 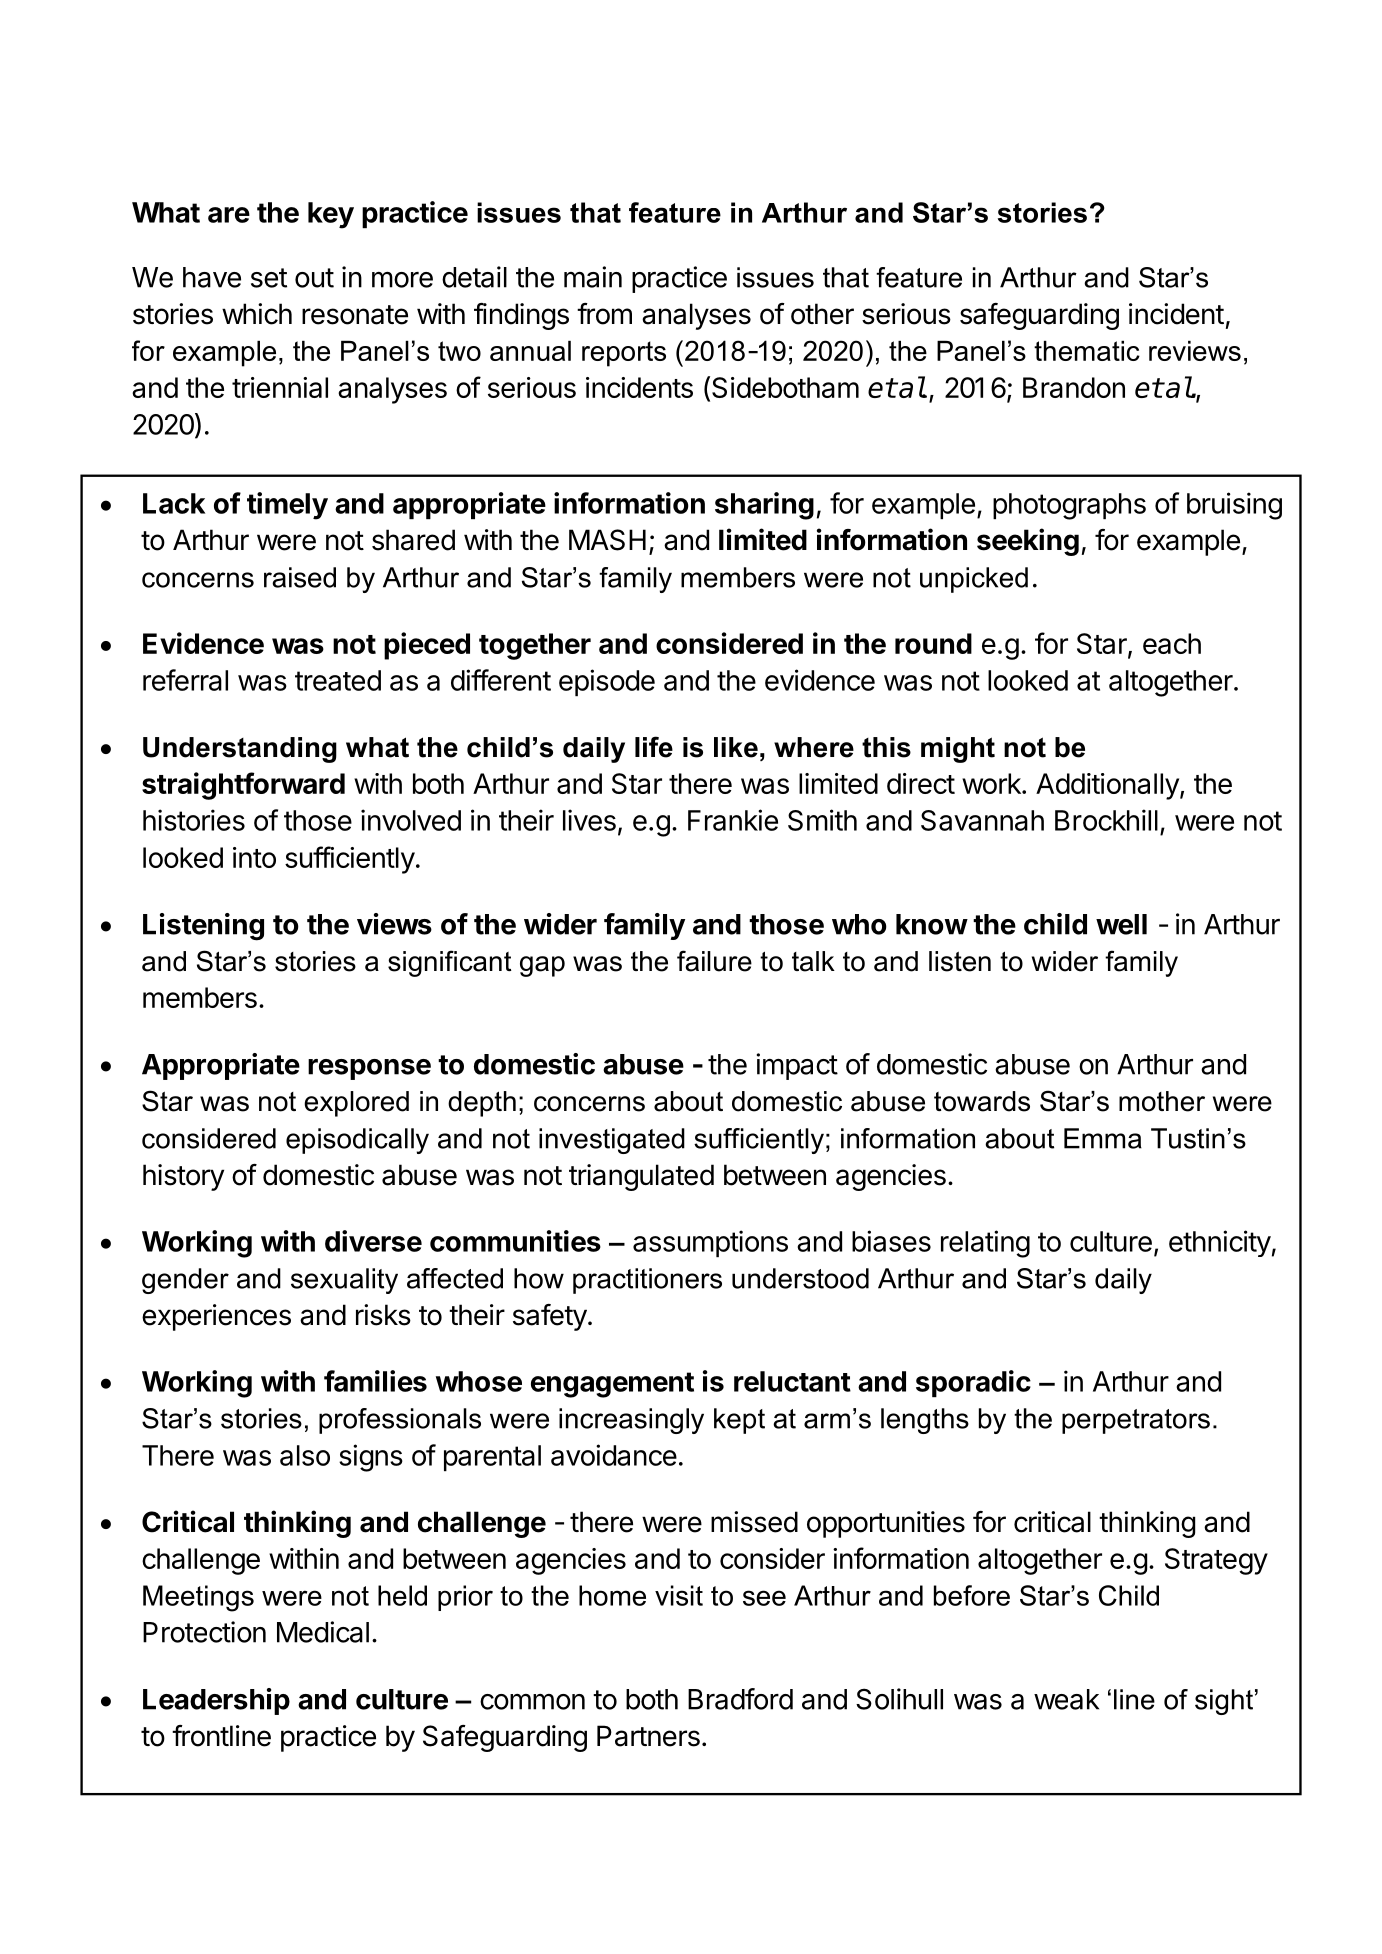 I want to click on set, so click(x=269, y=278).
